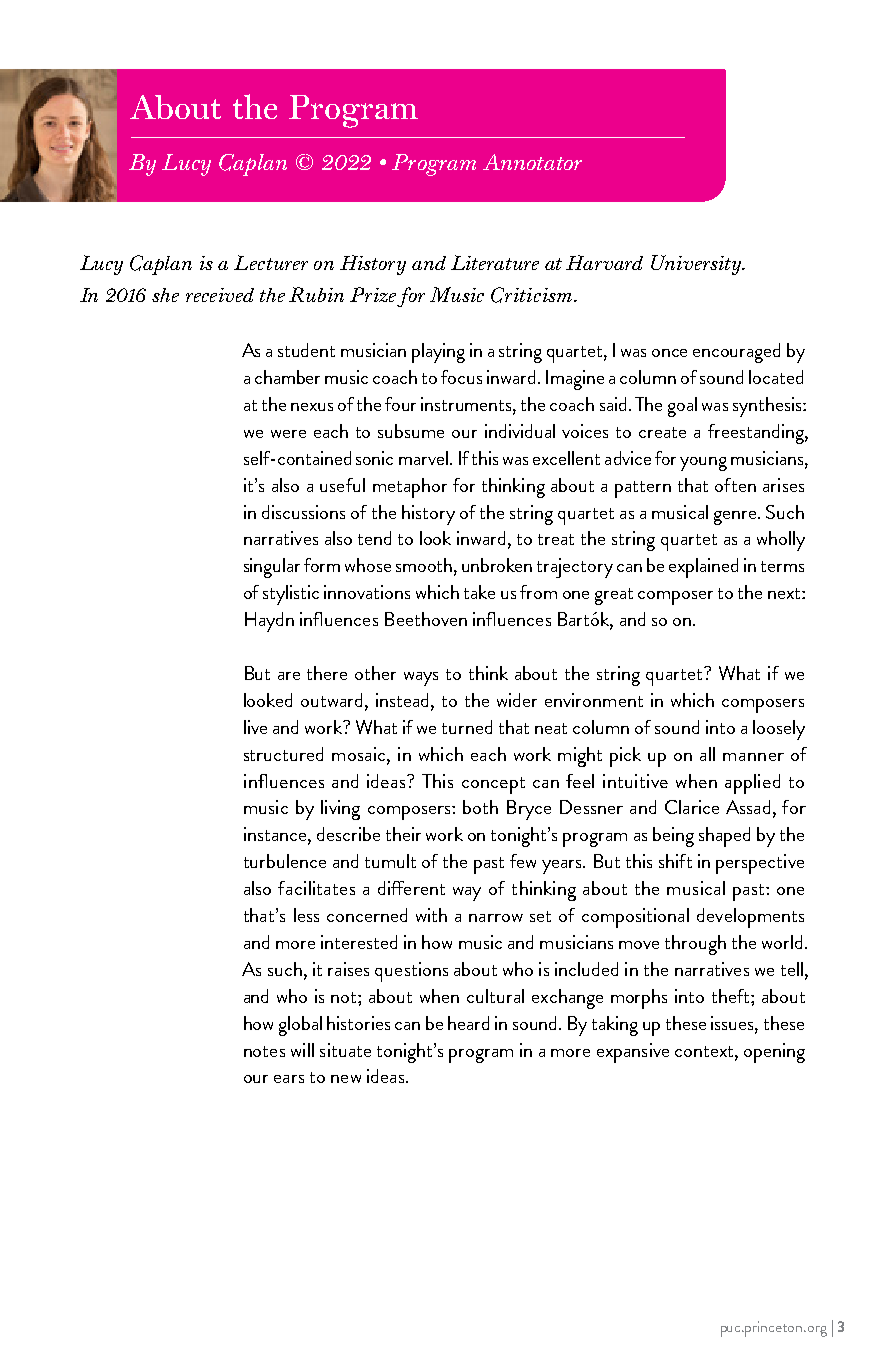 The image size is (887, 1372). What do you see at coordinates (271, 262) in the document?
I see `Lecturer` at bounding box center [271, 262].
